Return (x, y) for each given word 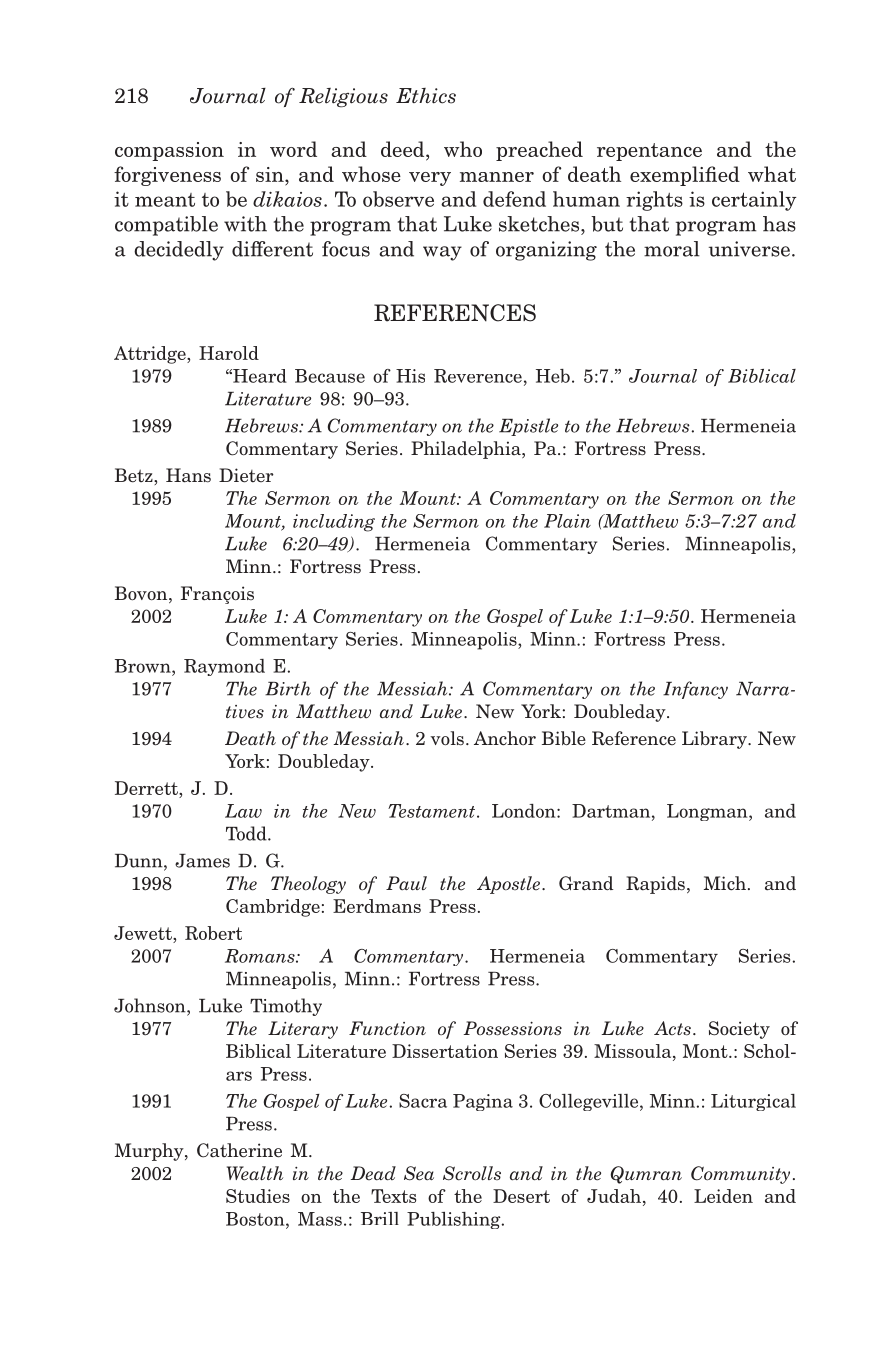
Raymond (224, 667)
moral (672, 249)
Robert (213, 933)
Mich (725, 883)
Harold (229, 353)
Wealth (255, 1173)
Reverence (478, 376)
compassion (169, 151)
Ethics (426, 96)
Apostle (508, 885)
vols (447, 738)
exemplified (685, 176)
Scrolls (472, 1173)
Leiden (723, 1196)
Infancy (695, 690)
